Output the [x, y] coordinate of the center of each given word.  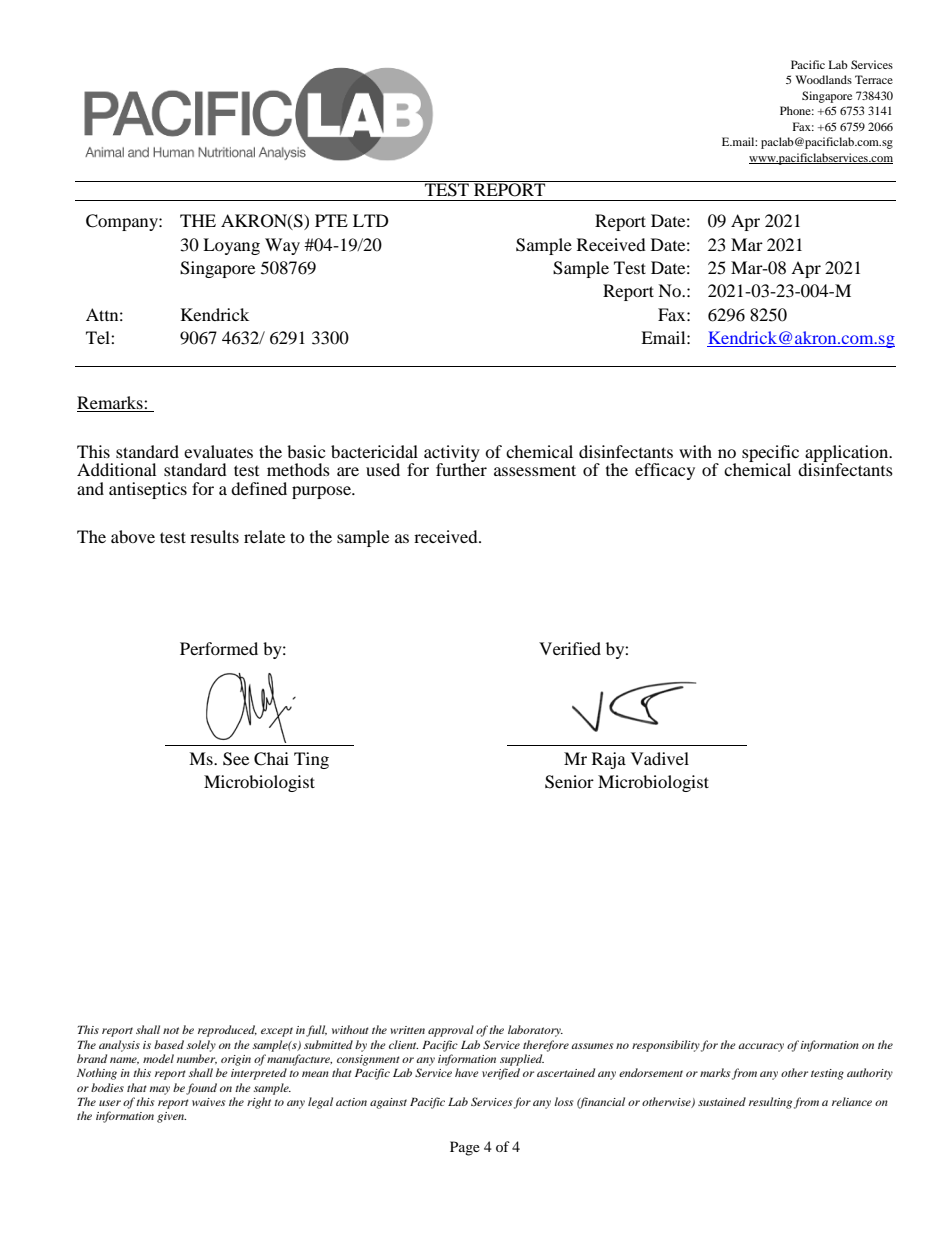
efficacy [665, 471]
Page [465, 1148]
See [236, 759]
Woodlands [824, 79]
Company [123, 222]
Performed [219, 648]
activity [452, 454]
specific [770, 454]
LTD [371, 220]
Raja [609, 760]
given [171, 1117]
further [461, 468]
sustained [722, 1101]
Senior [569, 782]
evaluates [218, 451]
